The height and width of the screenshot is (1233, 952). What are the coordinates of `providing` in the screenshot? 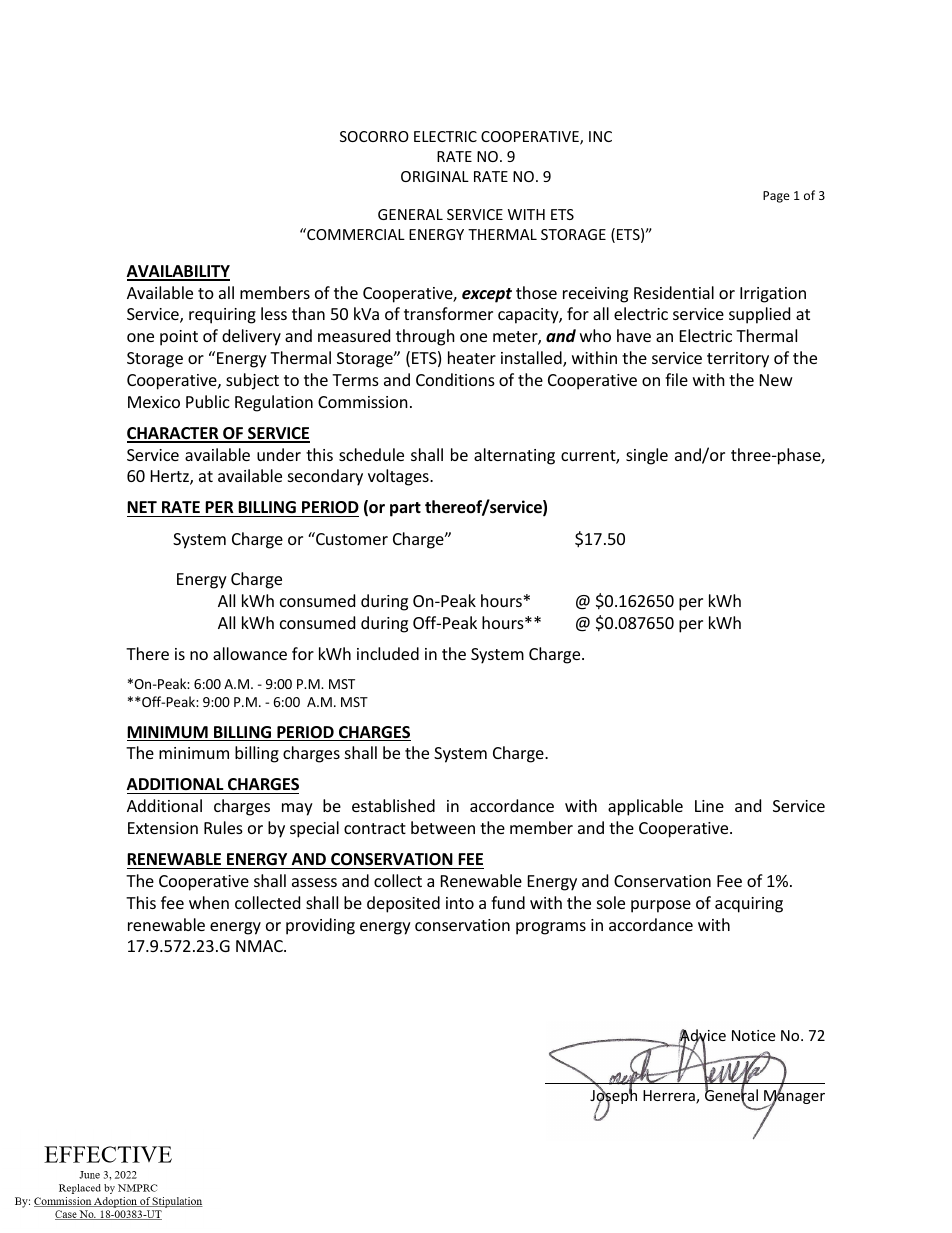 It's located at (320, 926).
